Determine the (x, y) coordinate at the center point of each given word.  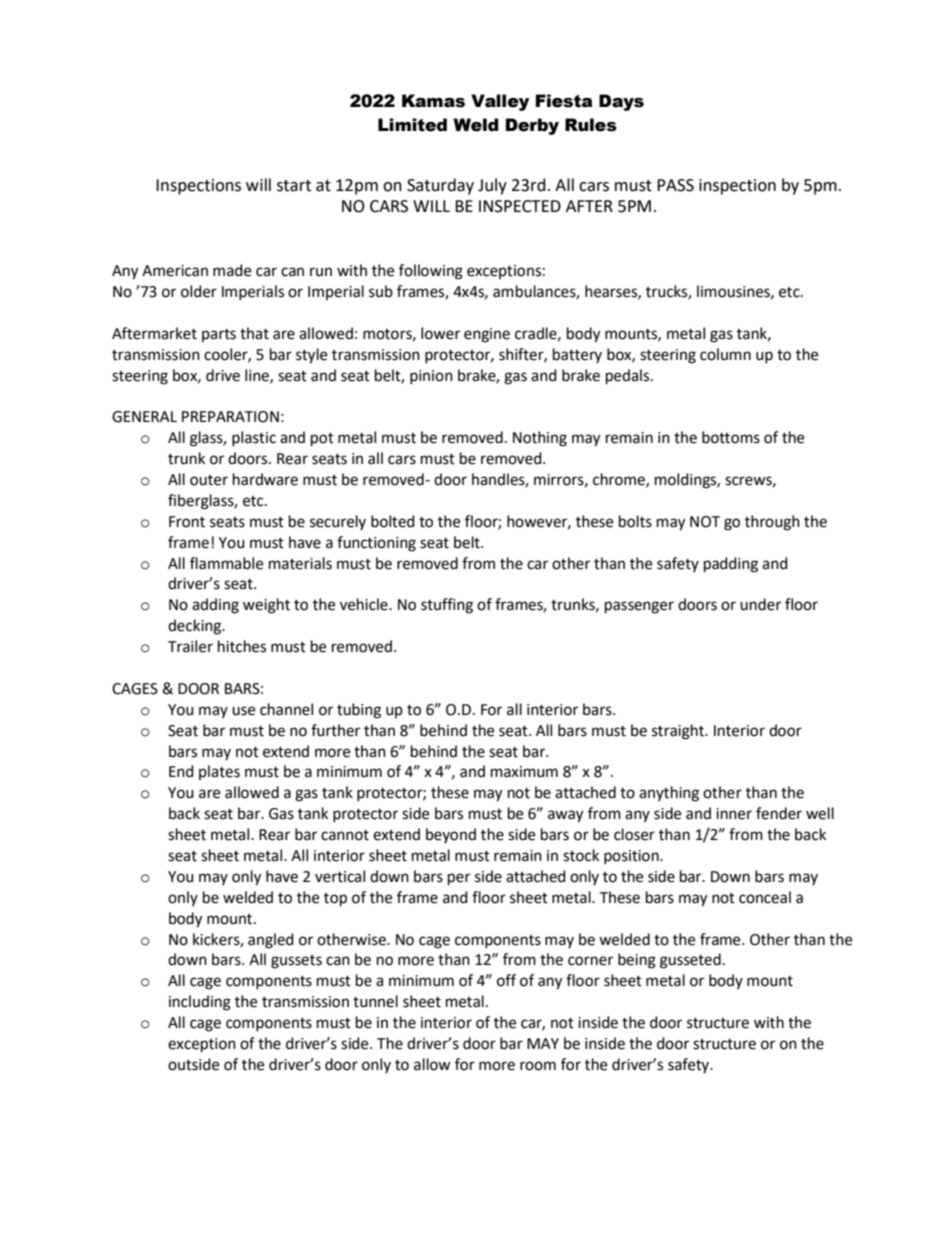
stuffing (447, 606)
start (294, 186)
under (760, 604)
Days (621, 102)
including (200, 1003)
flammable (226, 563)
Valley (500, 102)
